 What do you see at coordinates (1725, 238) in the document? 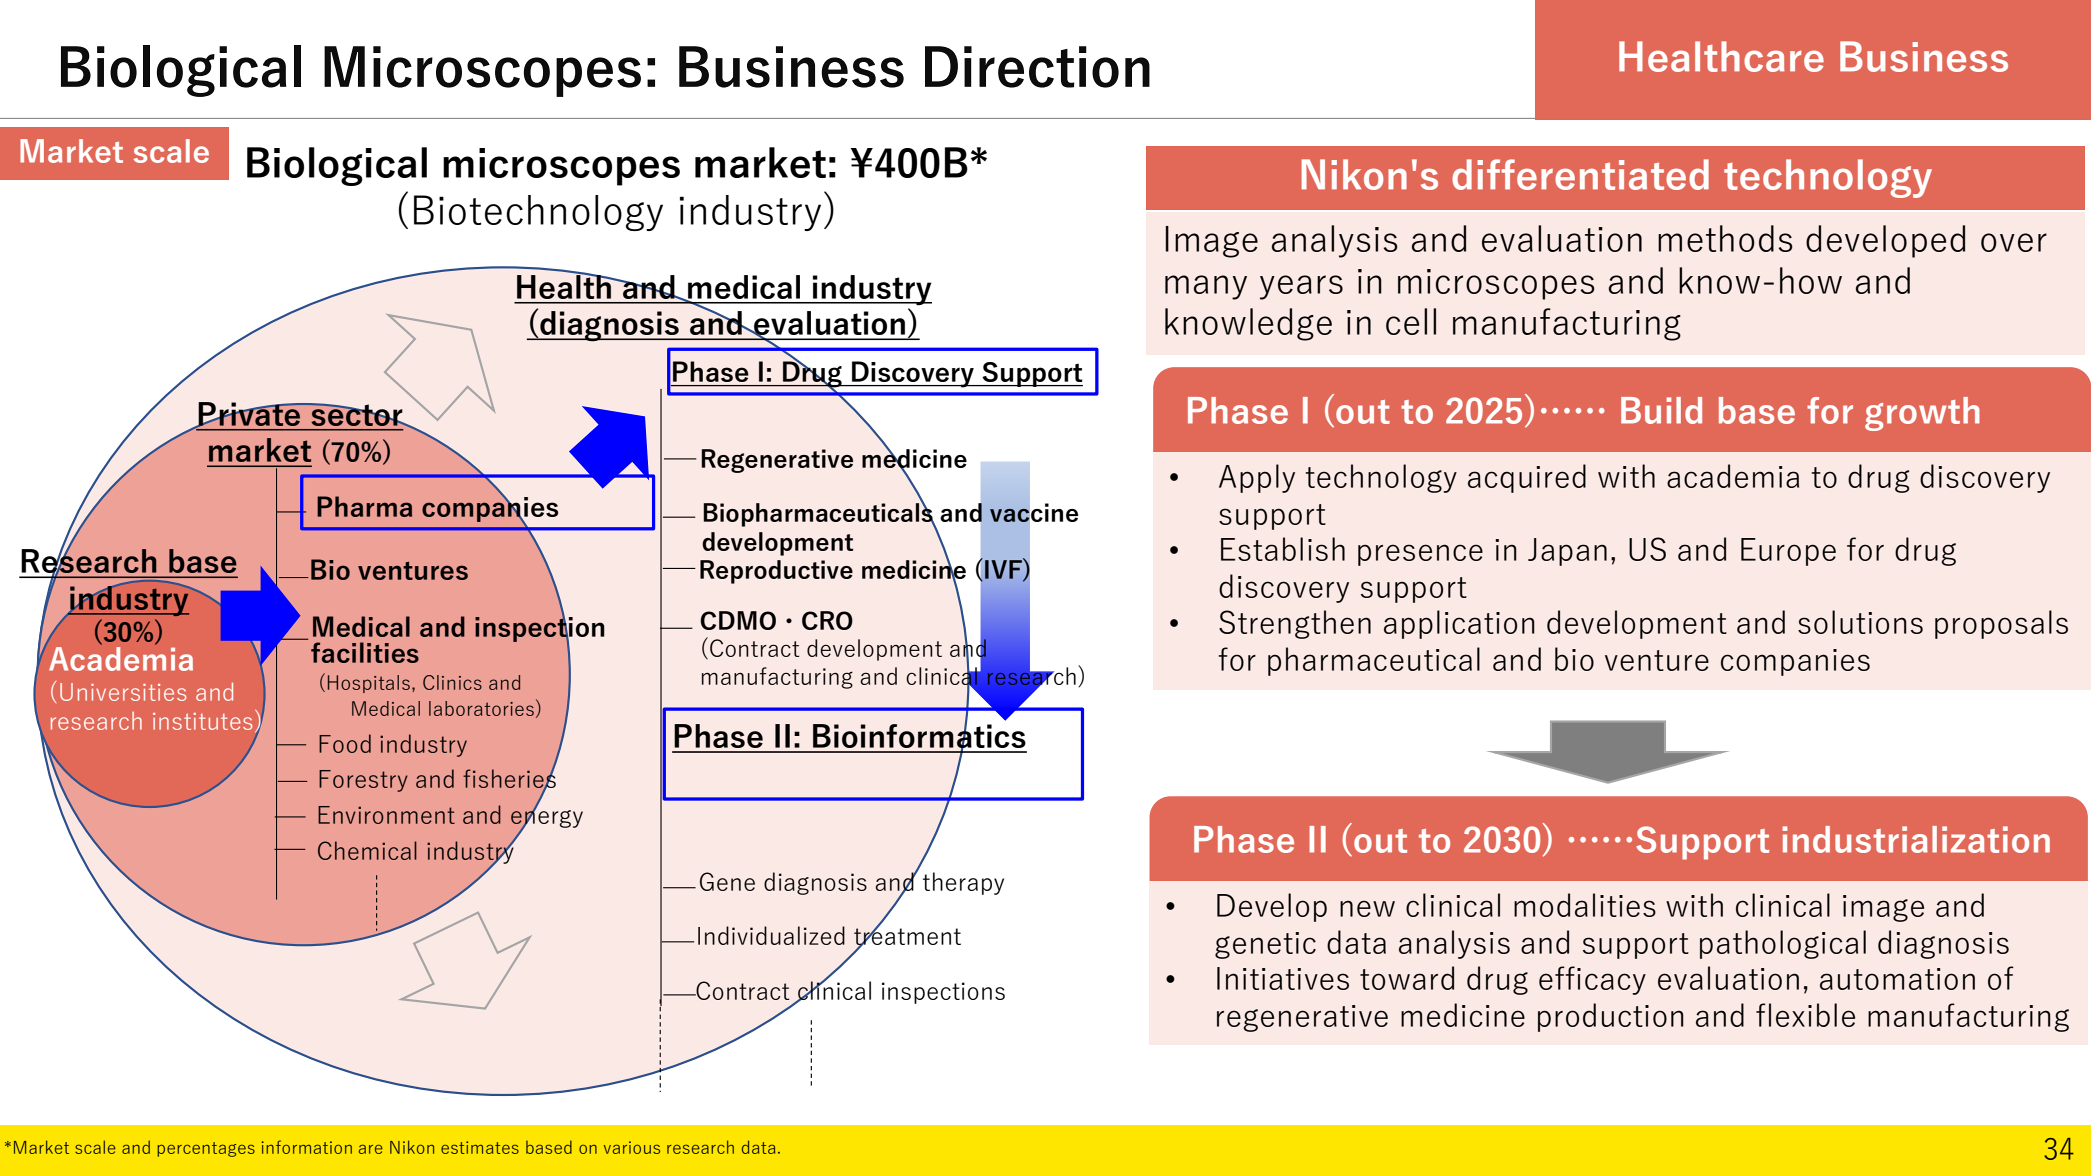
I see `methods` at bounding box center [1725, 238].
